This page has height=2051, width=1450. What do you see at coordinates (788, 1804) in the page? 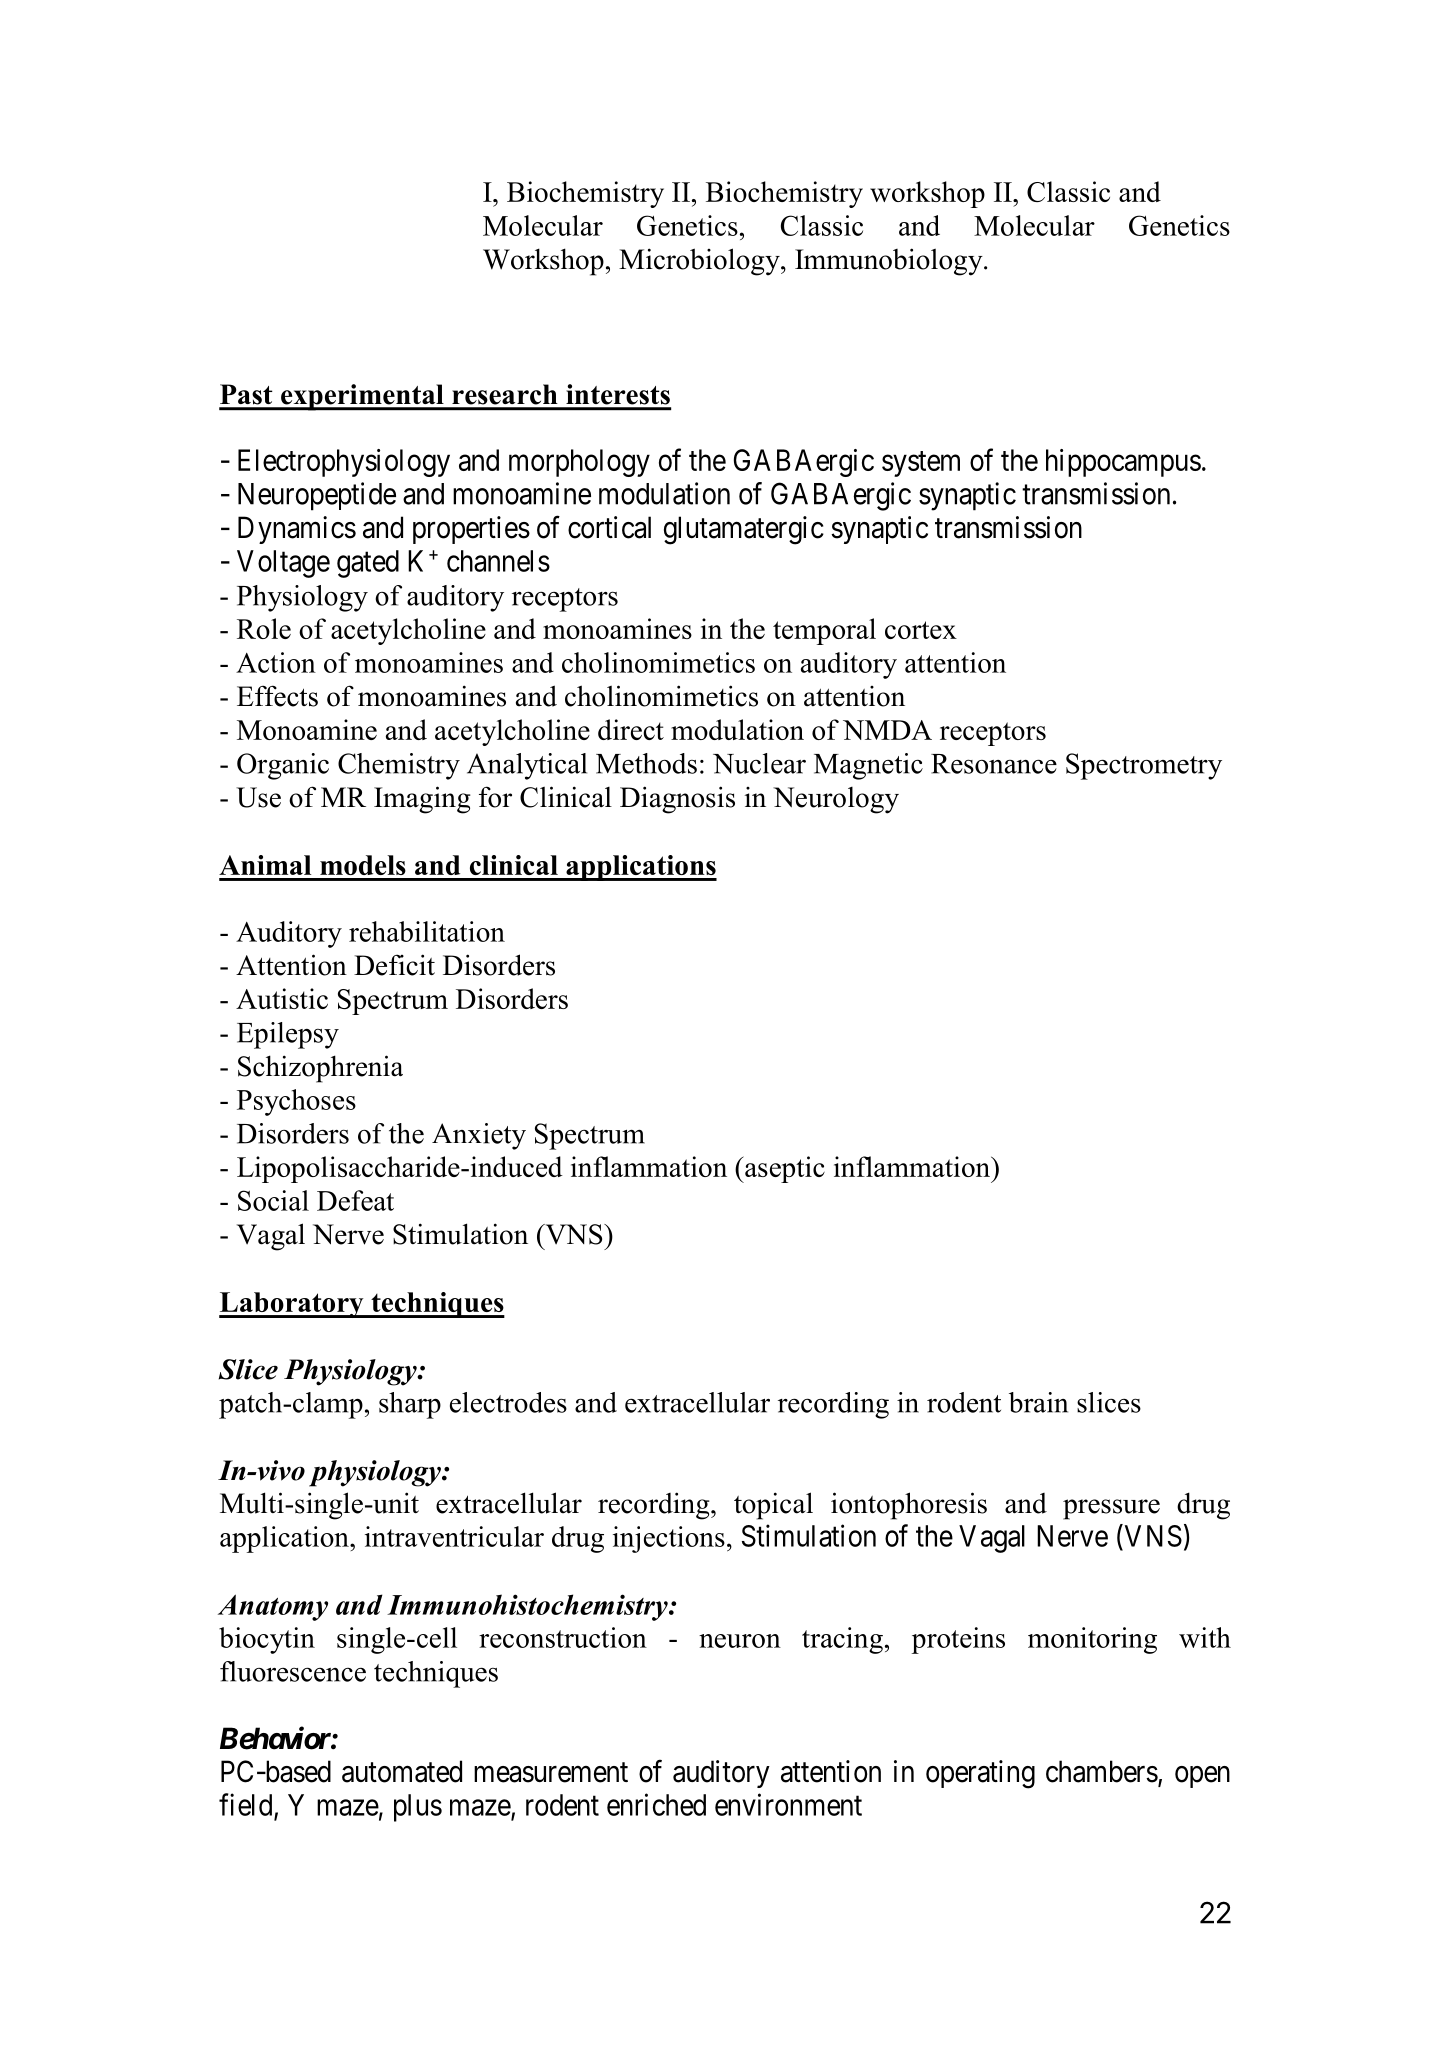
I see `environment` at bounding box center [788, 1804].
